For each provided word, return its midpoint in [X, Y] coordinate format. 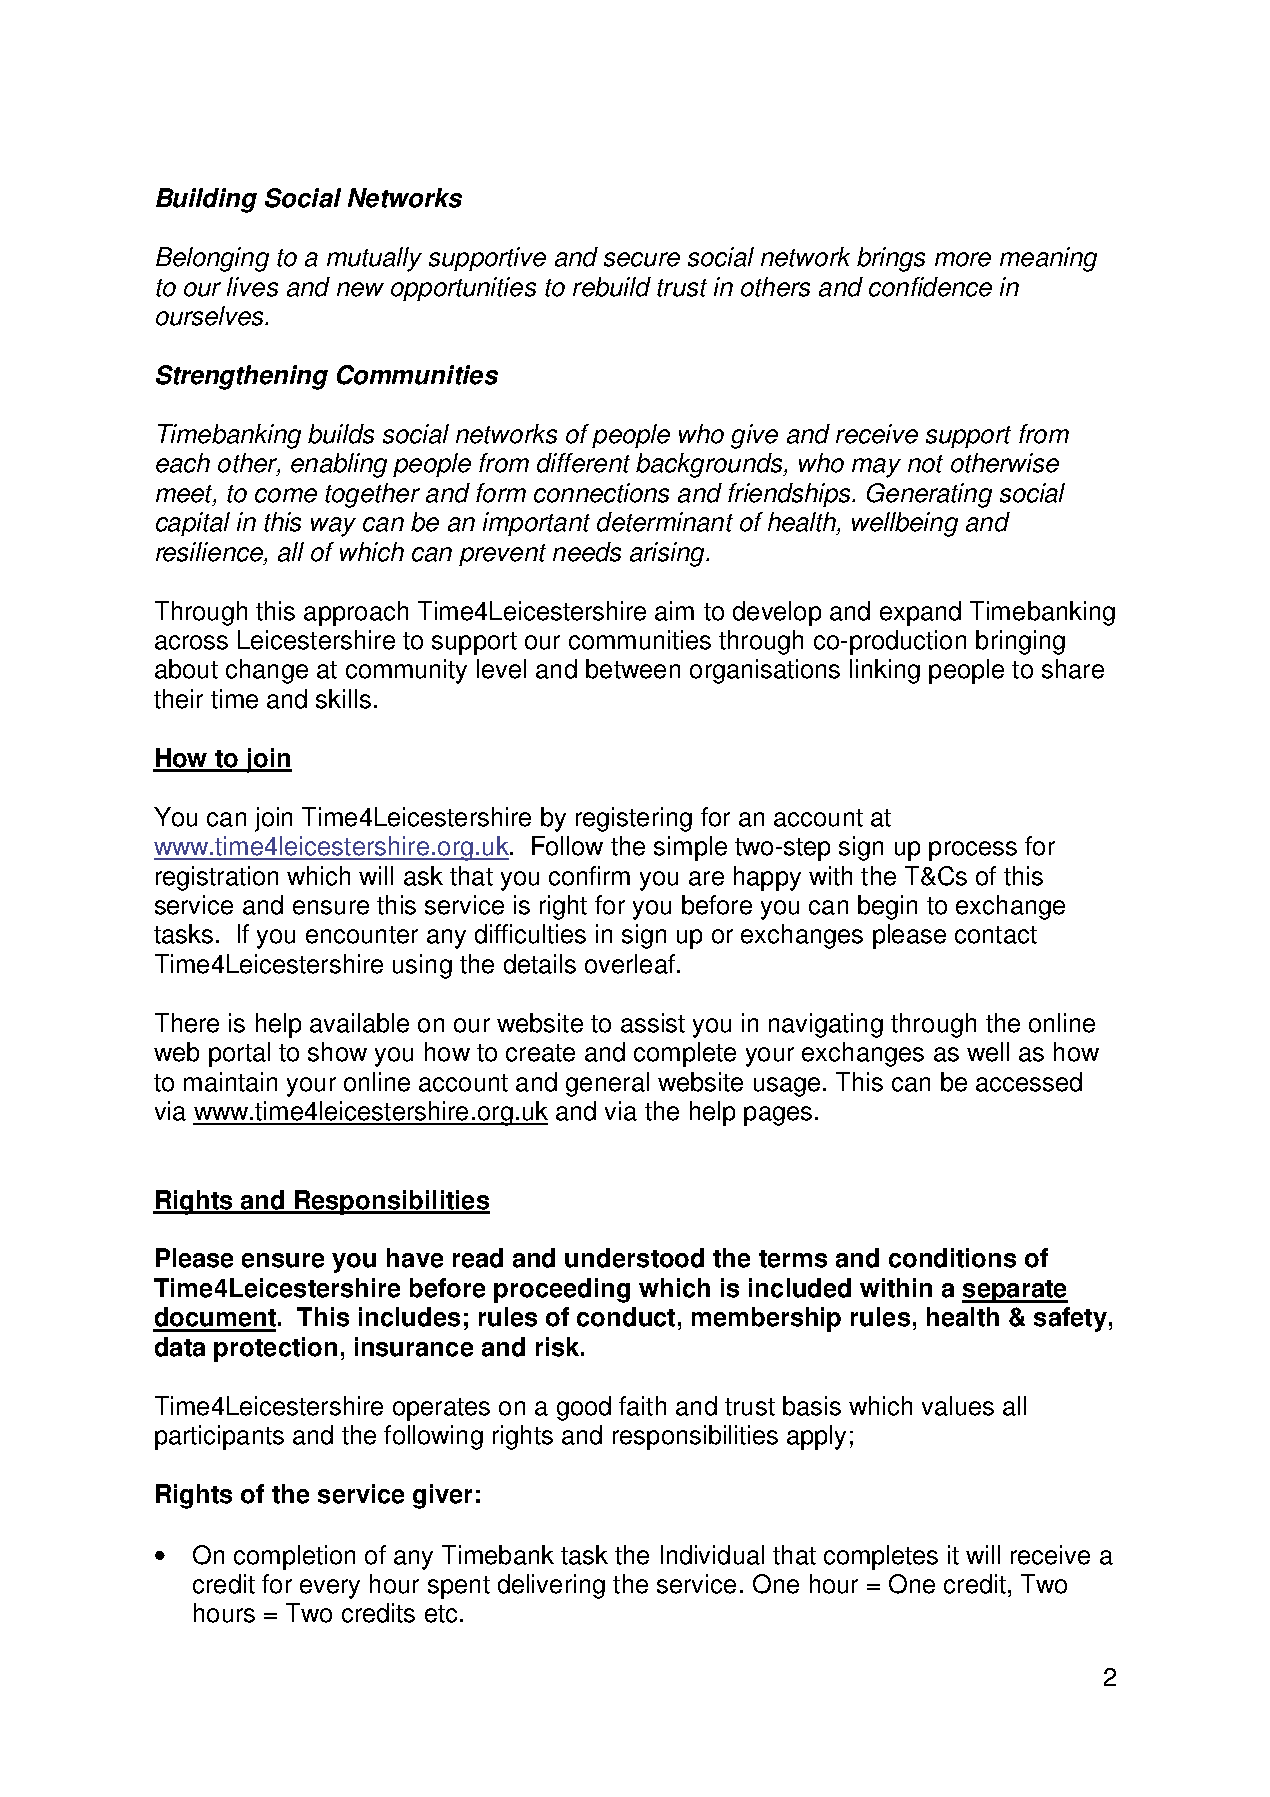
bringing [1020, 642]
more [963, 259]
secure [642, 259]
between [633, 669]
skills [343, 699]
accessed [1029, 1082]
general [607, 1084]
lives [252, 287]
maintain [230, 1082]
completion [294, 1557]
